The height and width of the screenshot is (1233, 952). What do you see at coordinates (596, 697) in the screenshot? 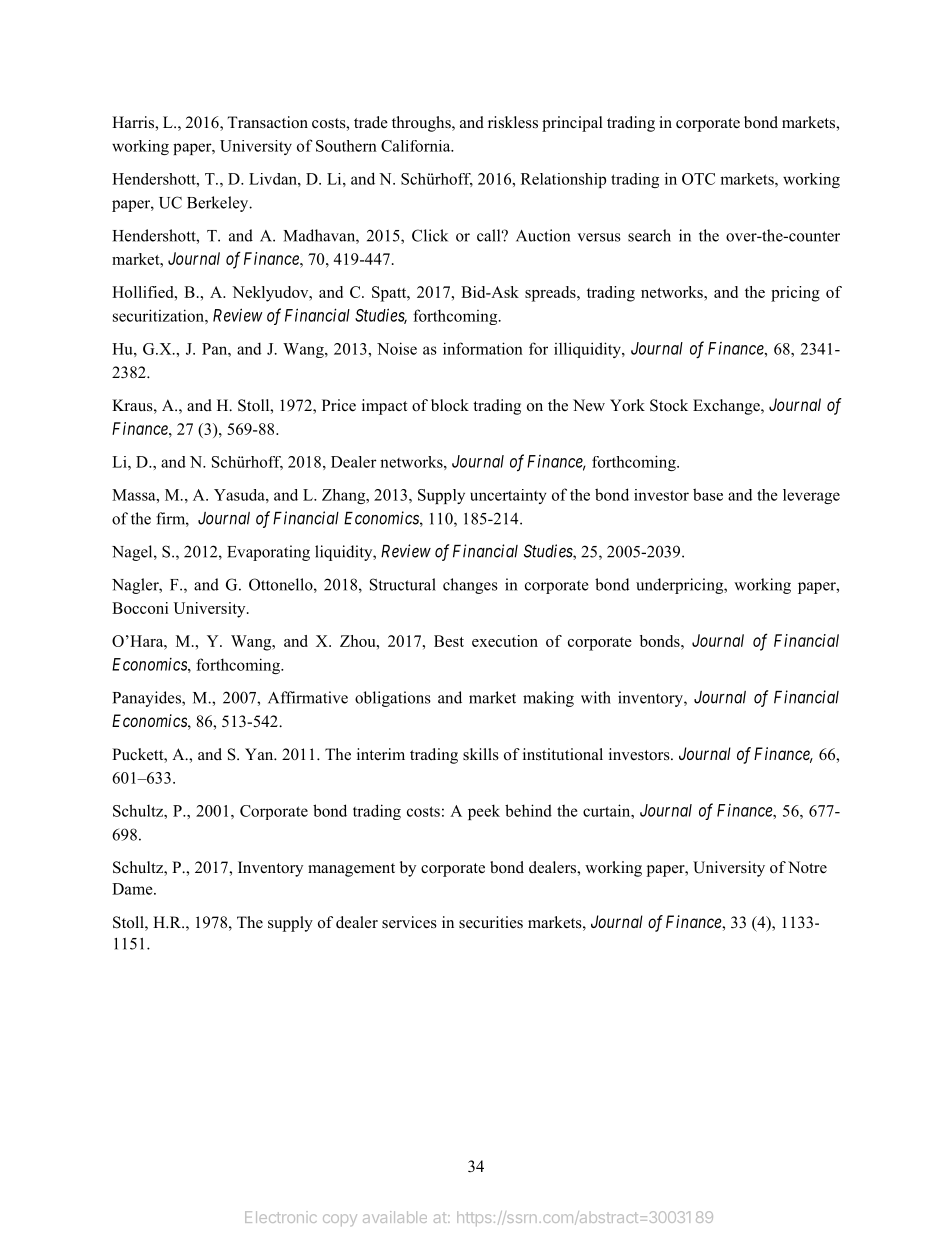
I see `with` at bounding box center [596, 697].
